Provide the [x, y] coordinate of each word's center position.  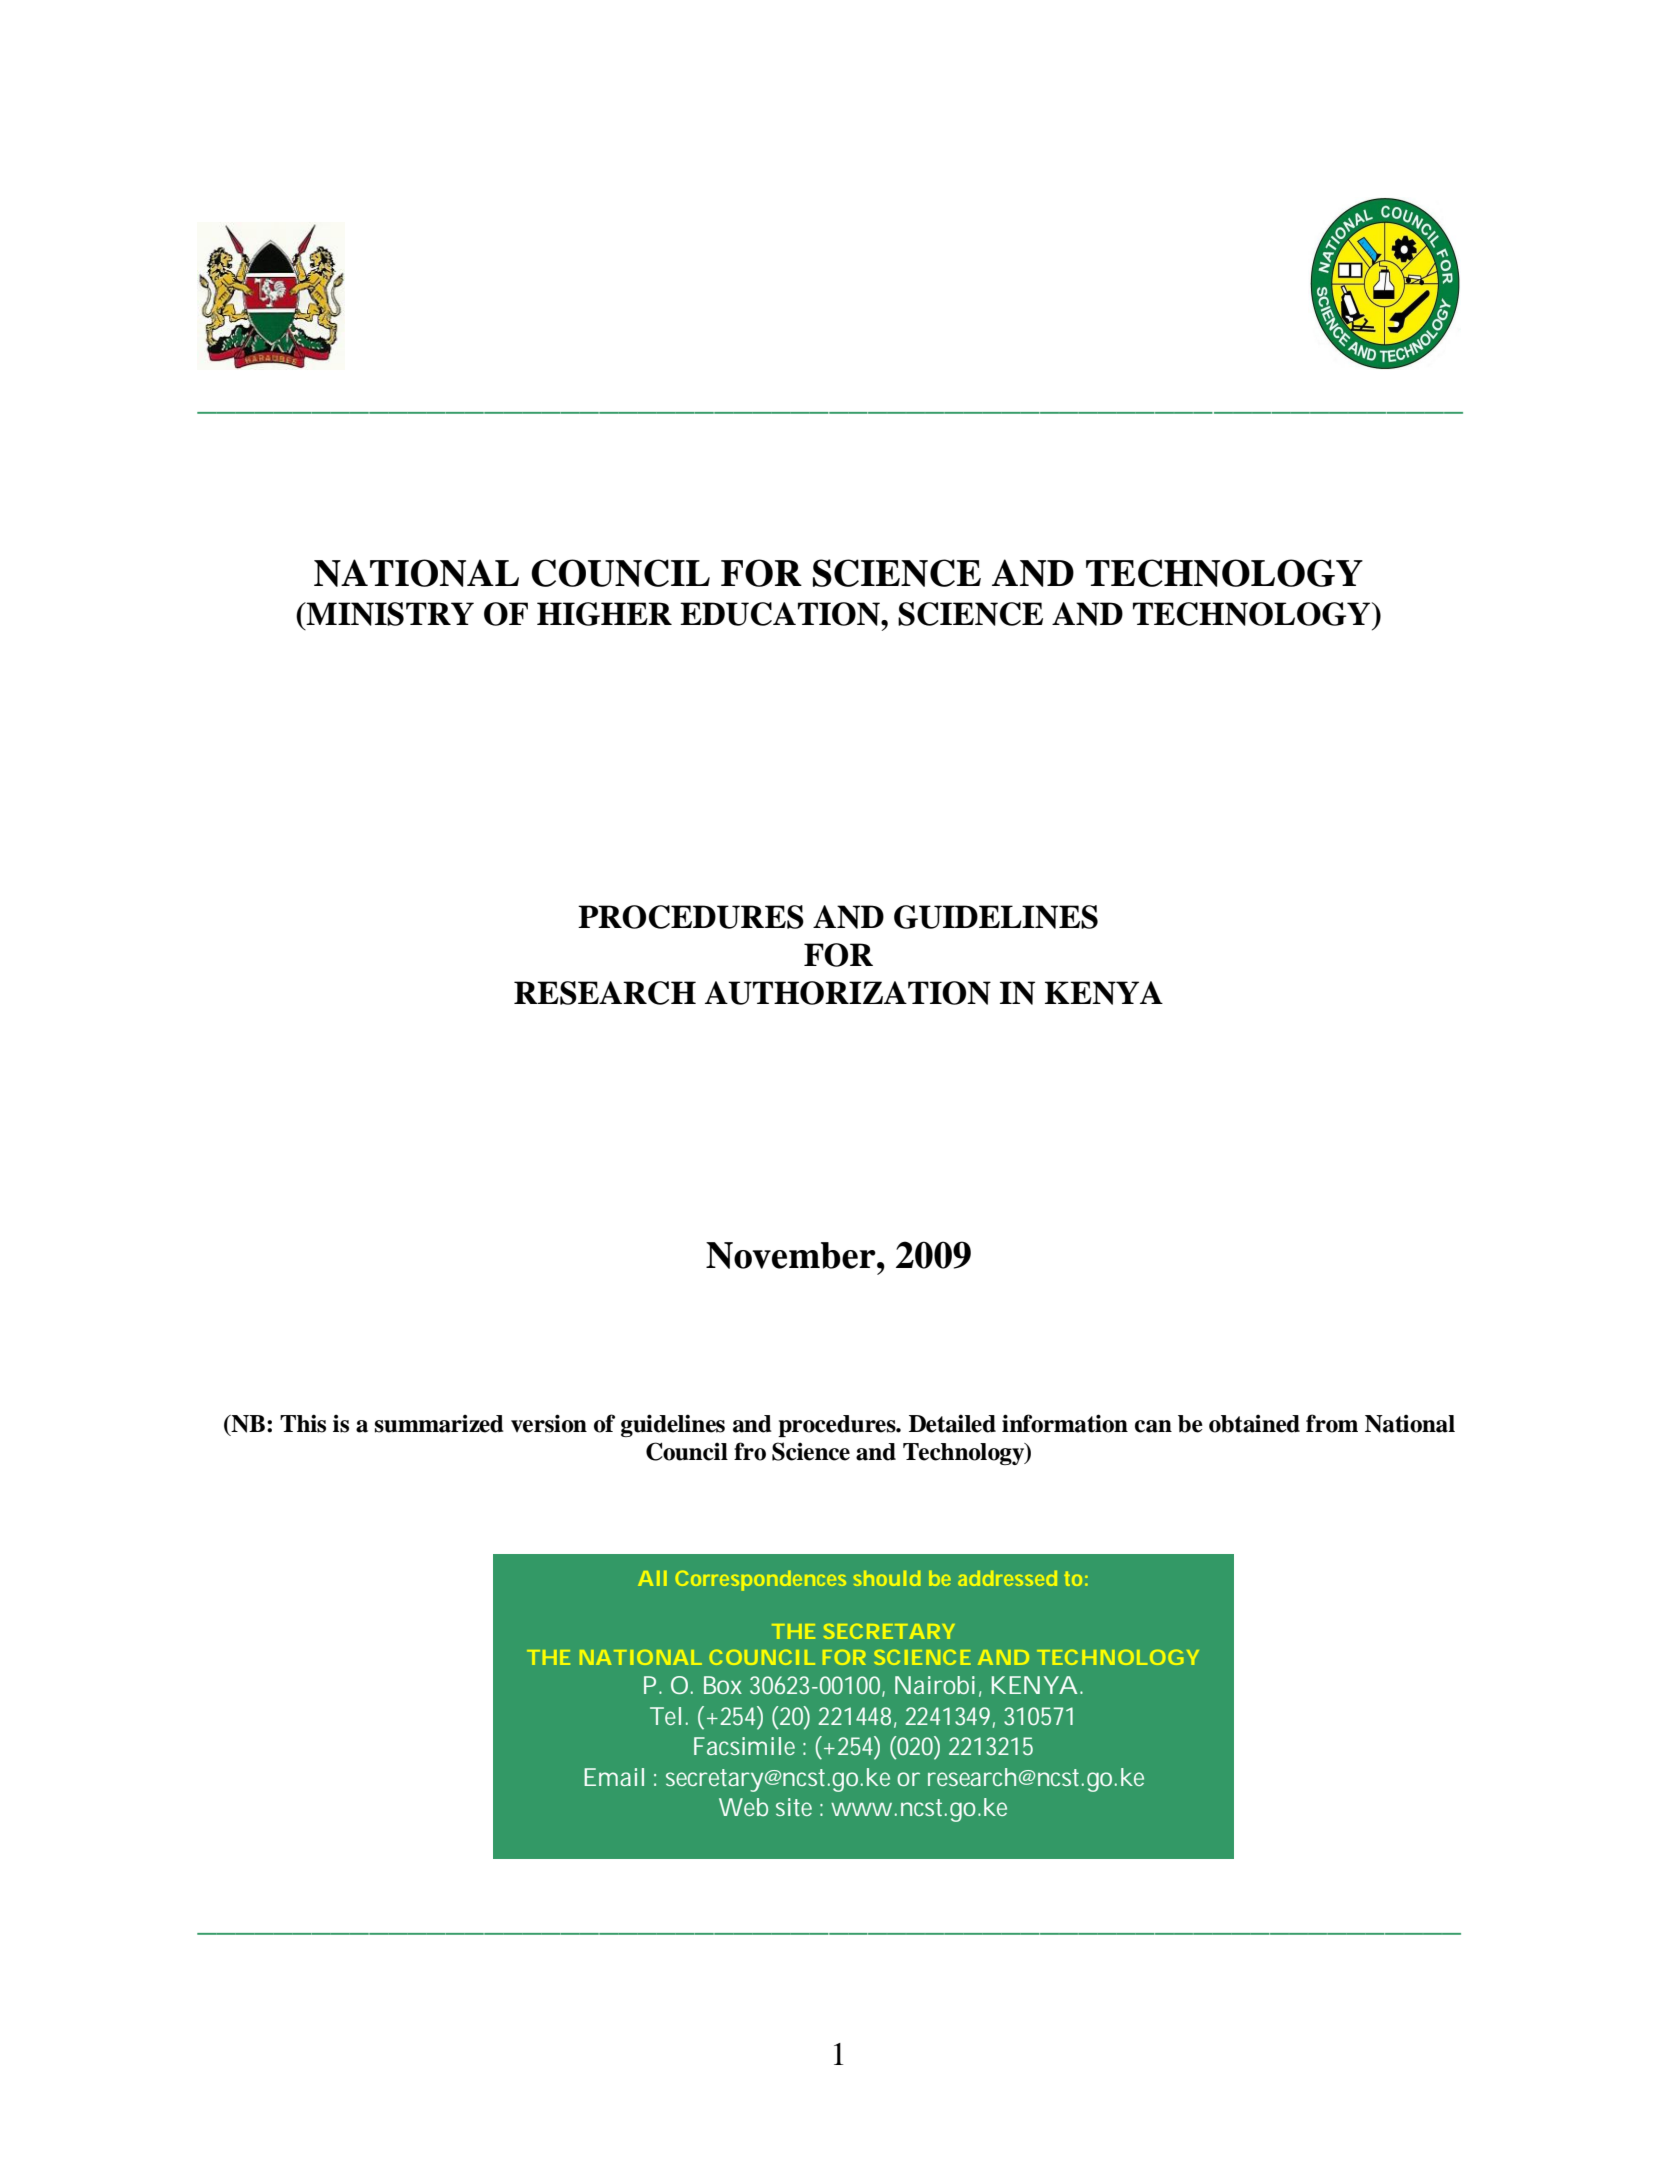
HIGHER [604, 614]
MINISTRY [389, 614]
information [1065, 1423]
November [792, 1255]
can [1153, 1426]
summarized [439, 1423]
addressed [1007, 1578]
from [1332, 1423]
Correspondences [761, 1581]
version [549, 1423]
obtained [1254, 1423]
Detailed [952, 1423]
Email [614, 1777]
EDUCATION [781, 614]
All [652, 1578]
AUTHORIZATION [848, 993]
